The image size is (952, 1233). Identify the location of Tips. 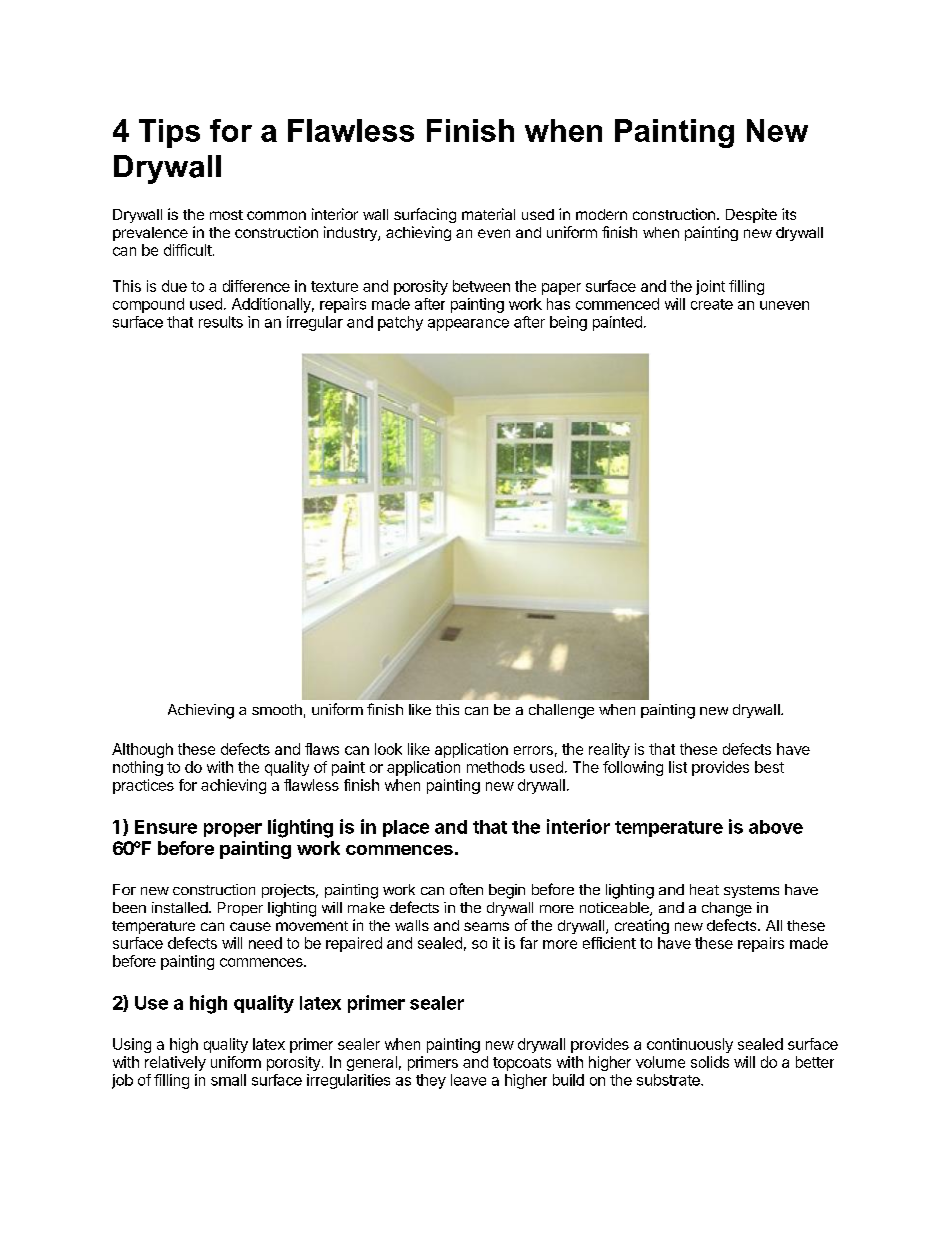
(169, 133).
